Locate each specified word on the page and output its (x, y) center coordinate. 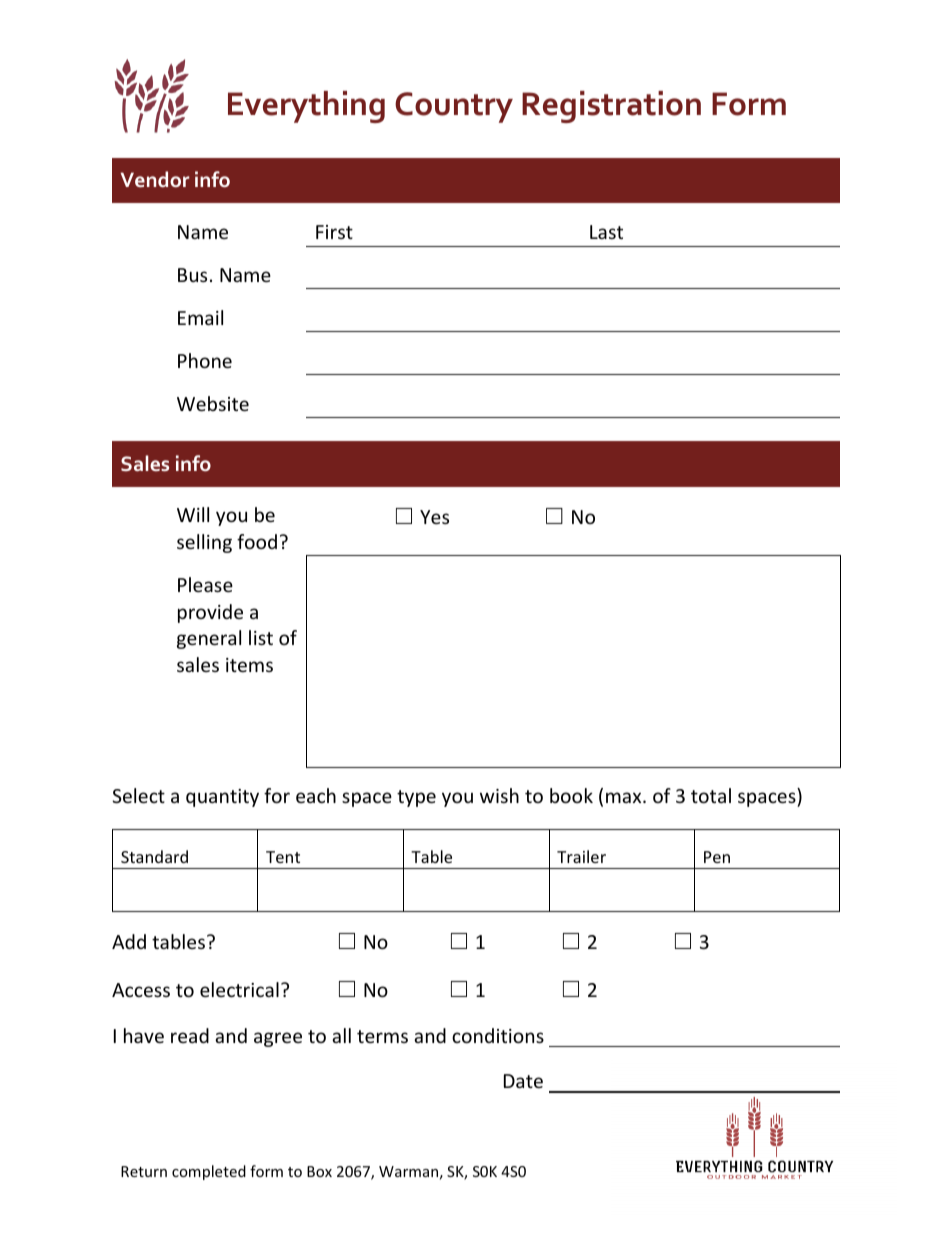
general (209, 639)
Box (319, 1171)
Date (523, 1081)
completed (209, 1172)
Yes (434, 517)
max (625, 797)
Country (454, 107)
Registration (611, 107)
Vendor (155, 179)
